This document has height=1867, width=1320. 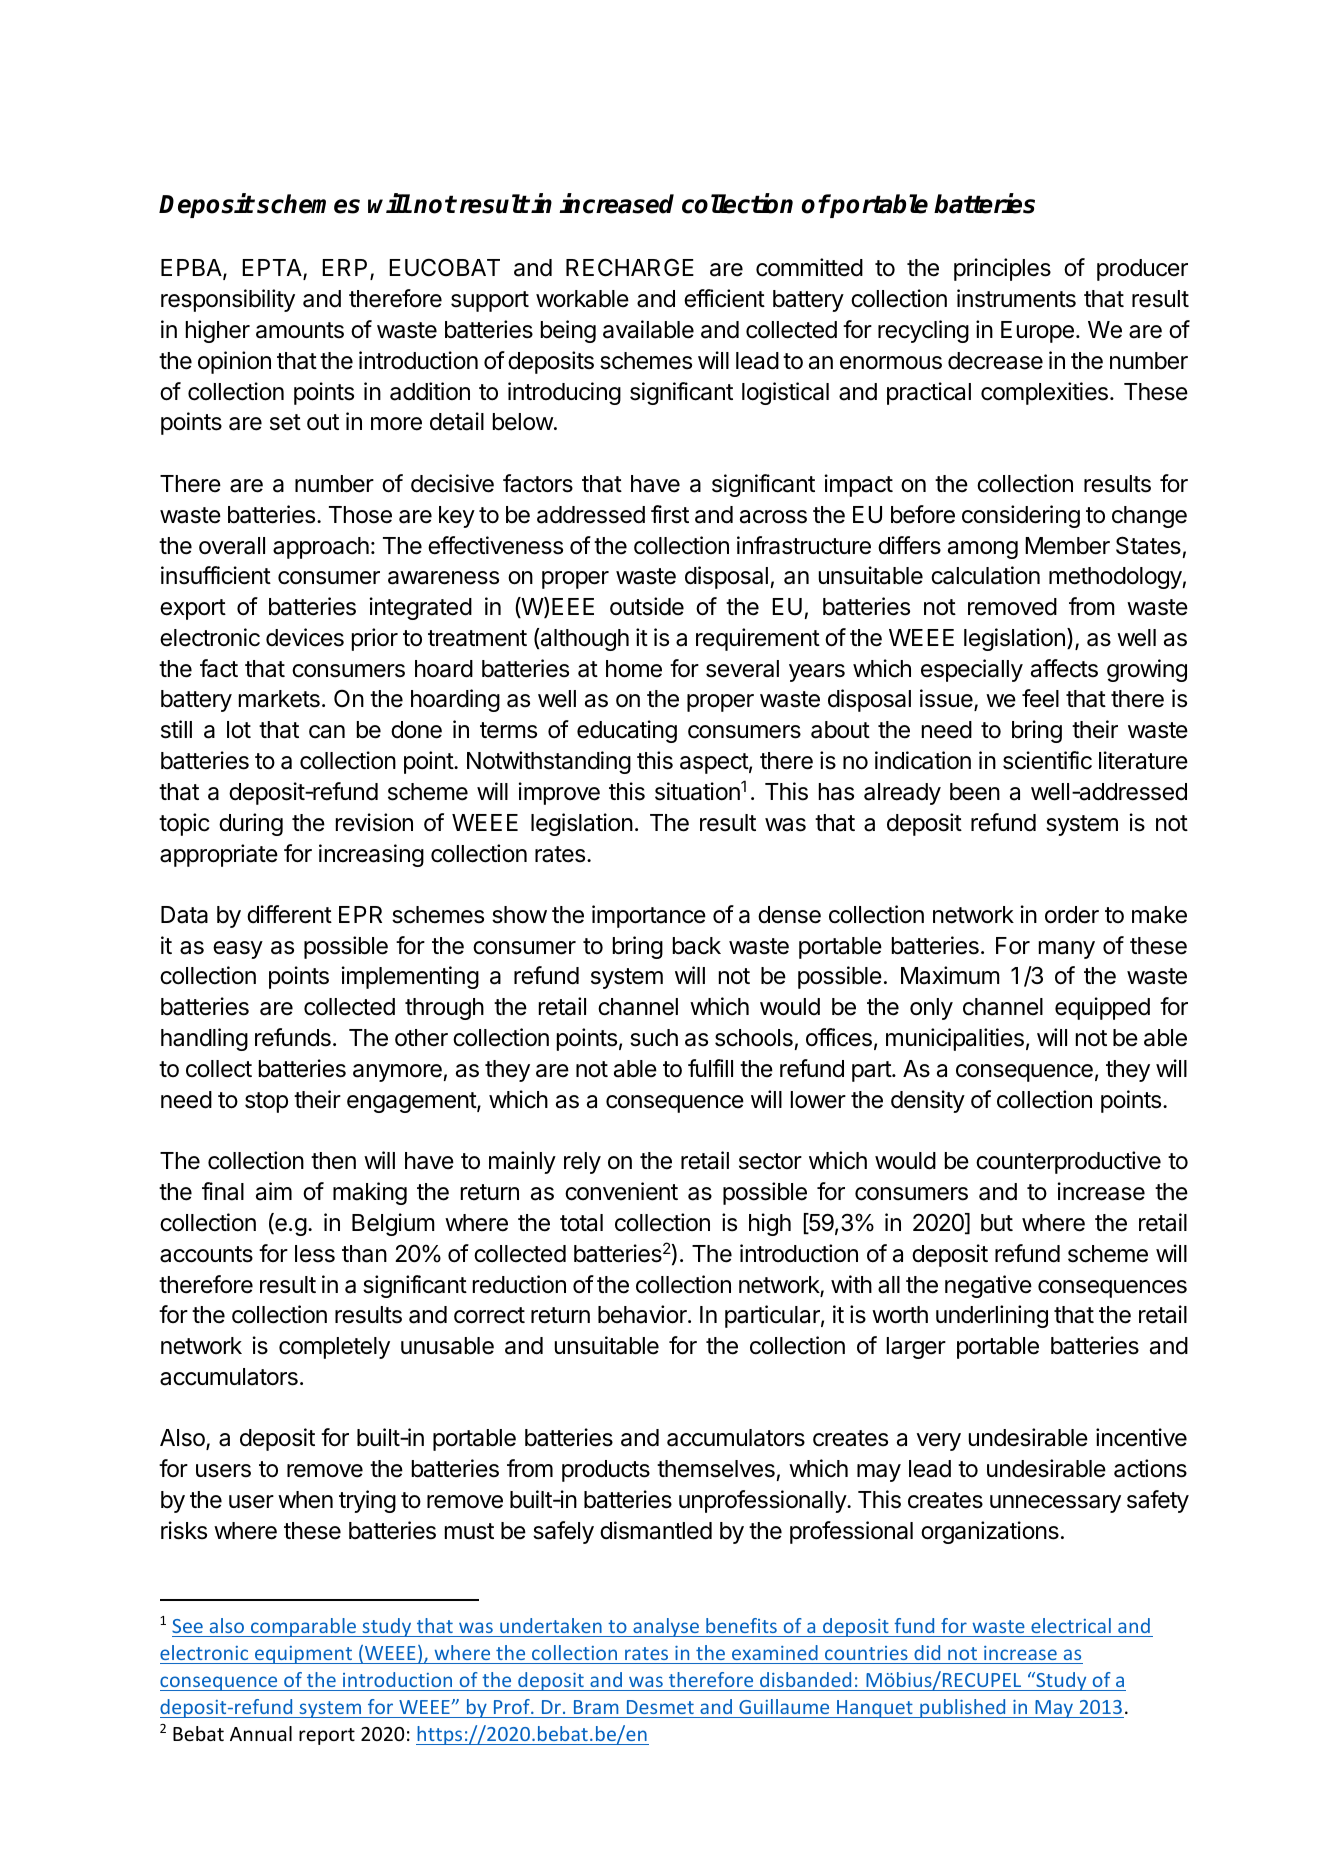 What do you see at coordinates (654, 1038) in the document?
I see `such` at bounding box center [654, 1038].
